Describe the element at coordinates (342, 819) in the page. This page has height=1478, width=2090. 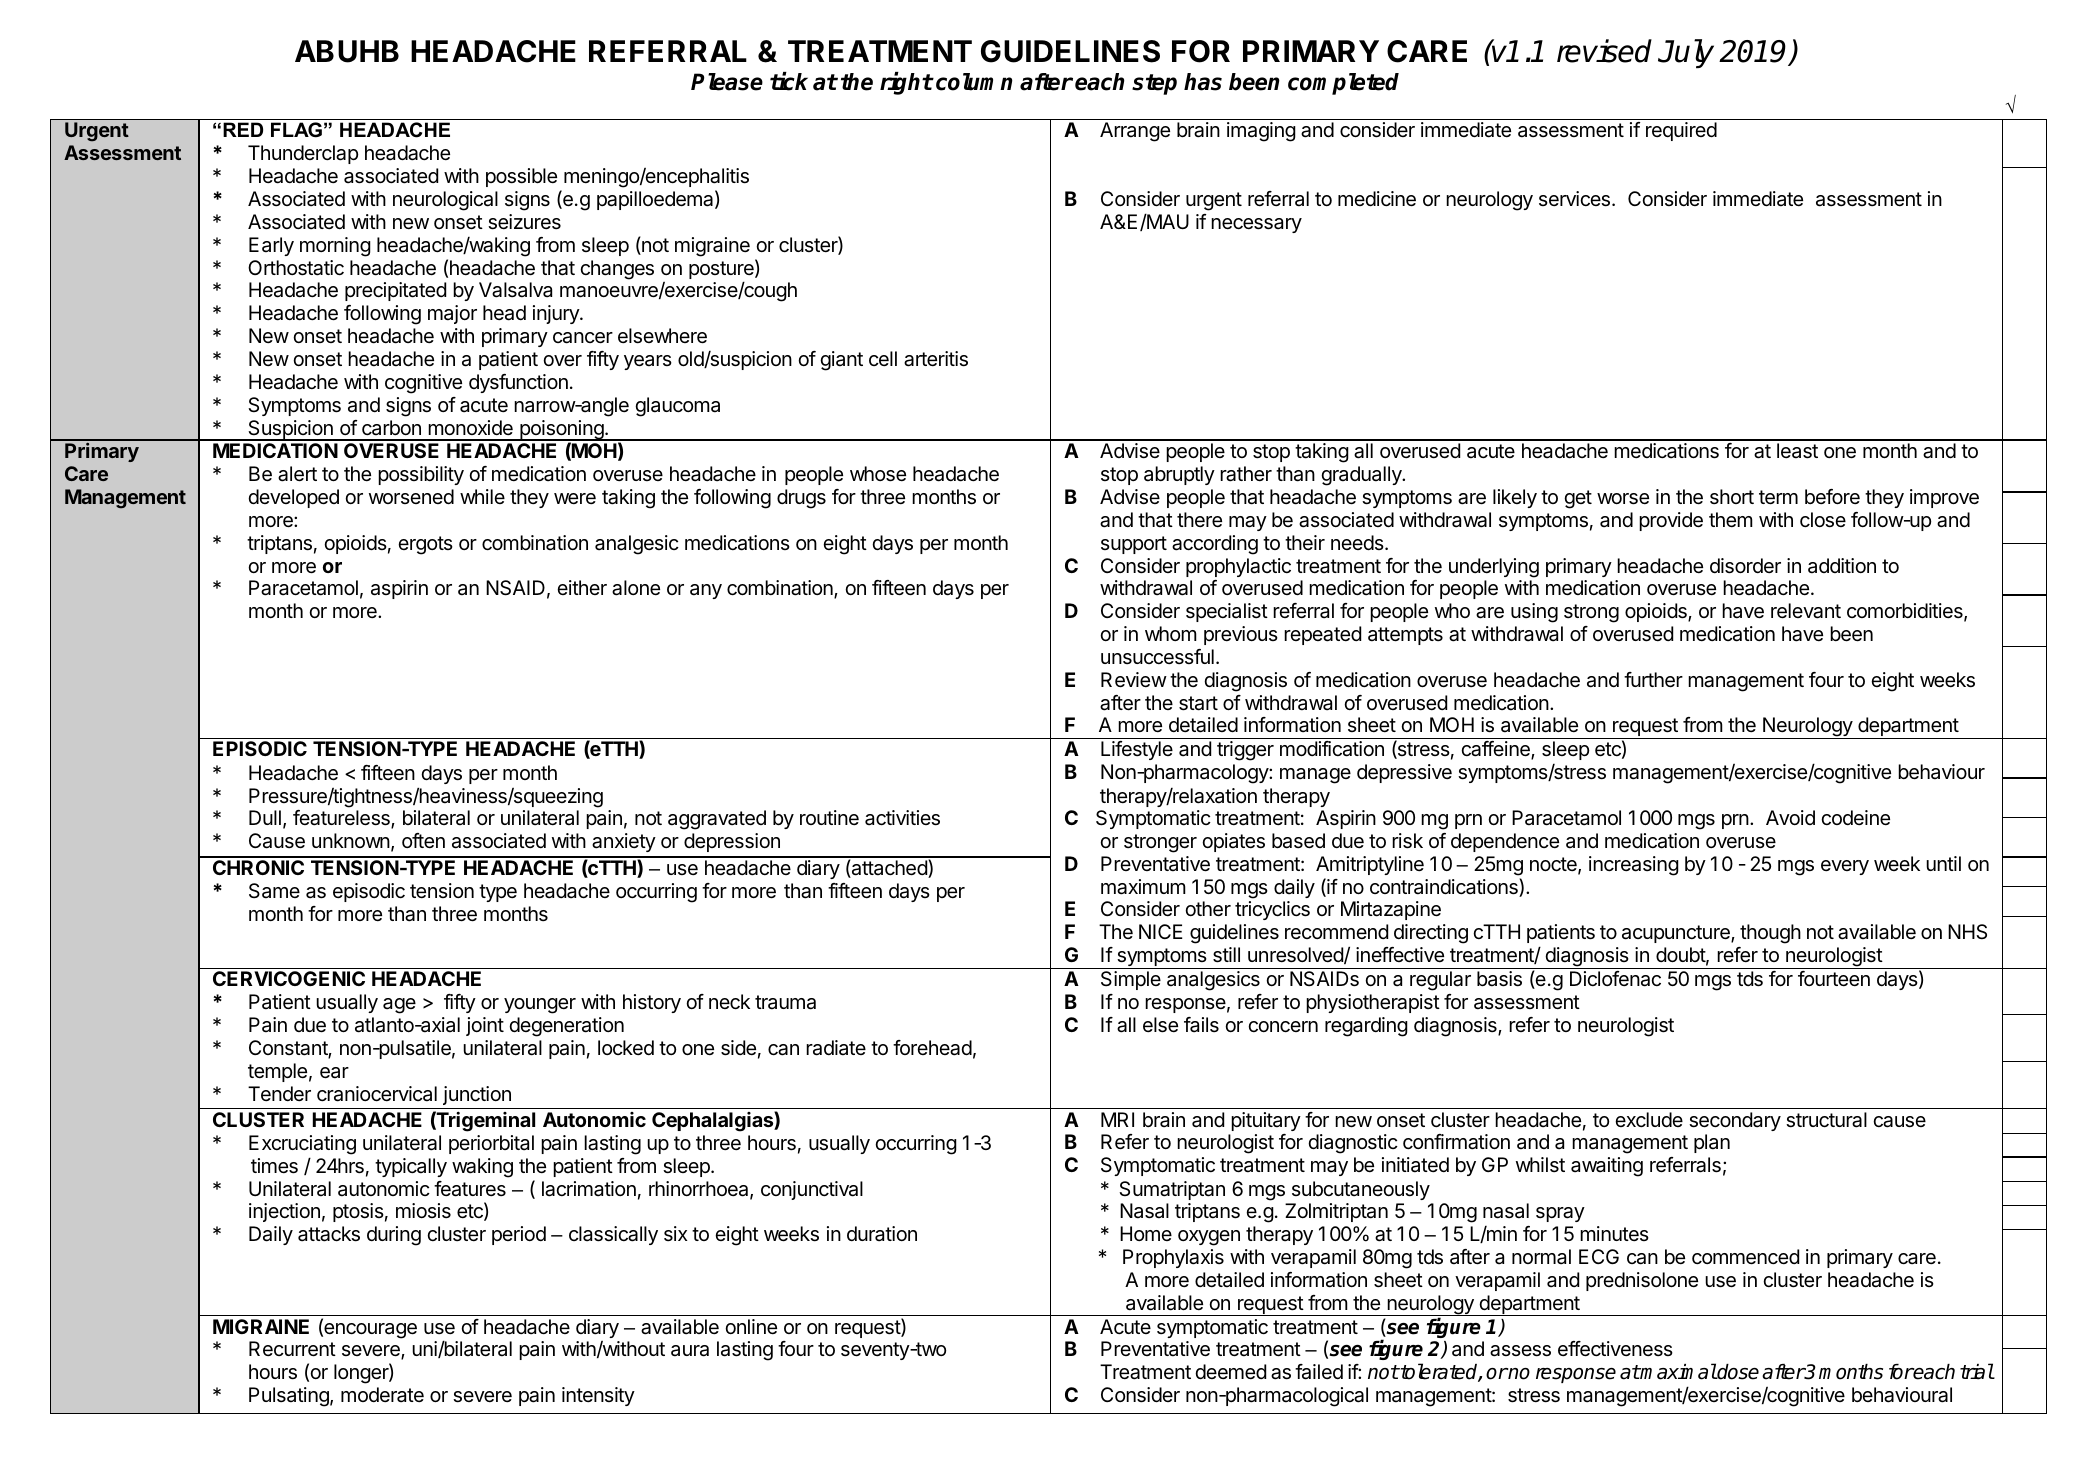
I see `featureless` at that location.
